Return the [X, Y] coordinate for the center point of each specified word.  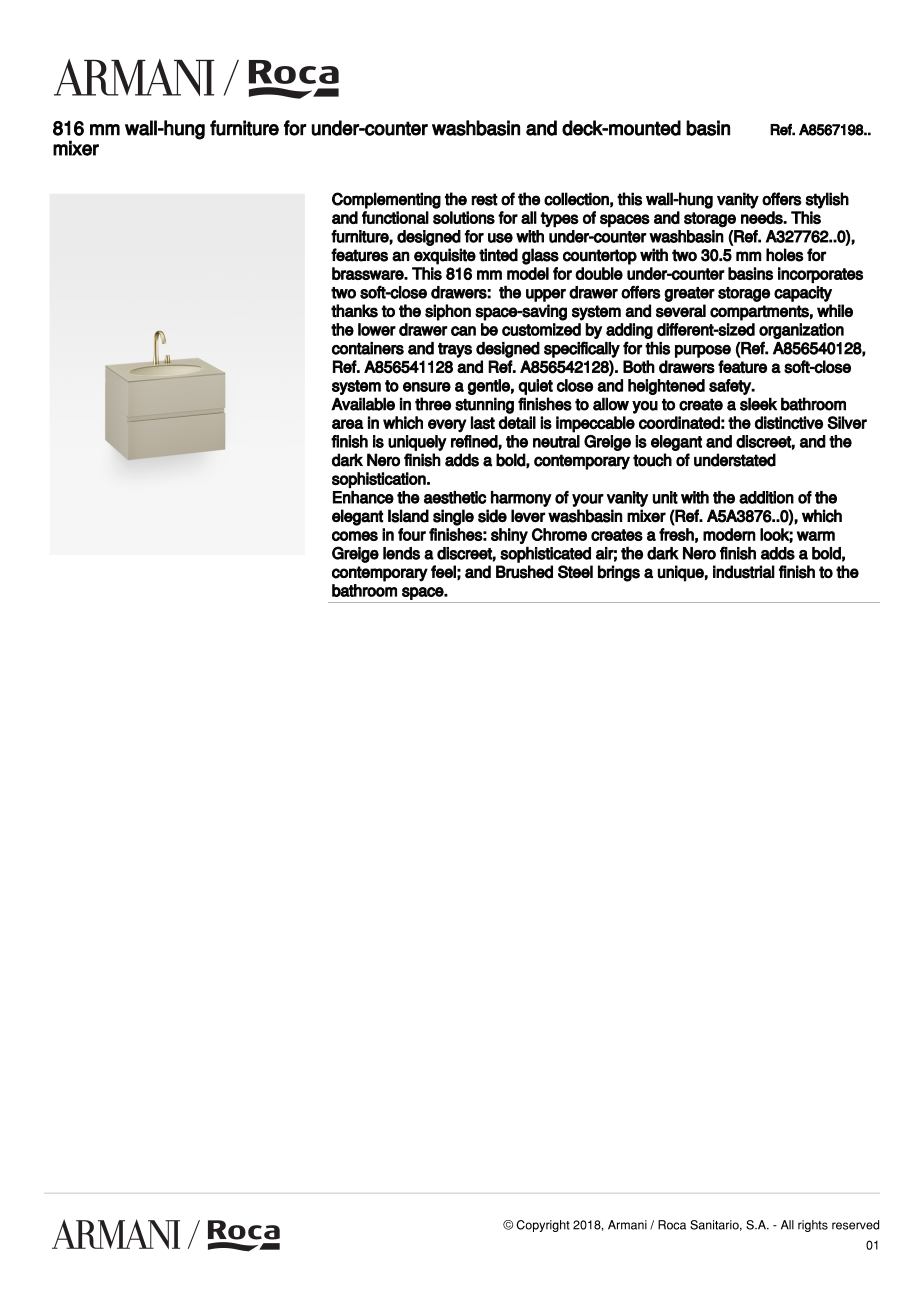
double [599, 273]
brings [619, 573]
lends [401, 553]
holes [785, 255]
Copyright [543, 1226]
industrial [744, 572]
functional [395, 217]
